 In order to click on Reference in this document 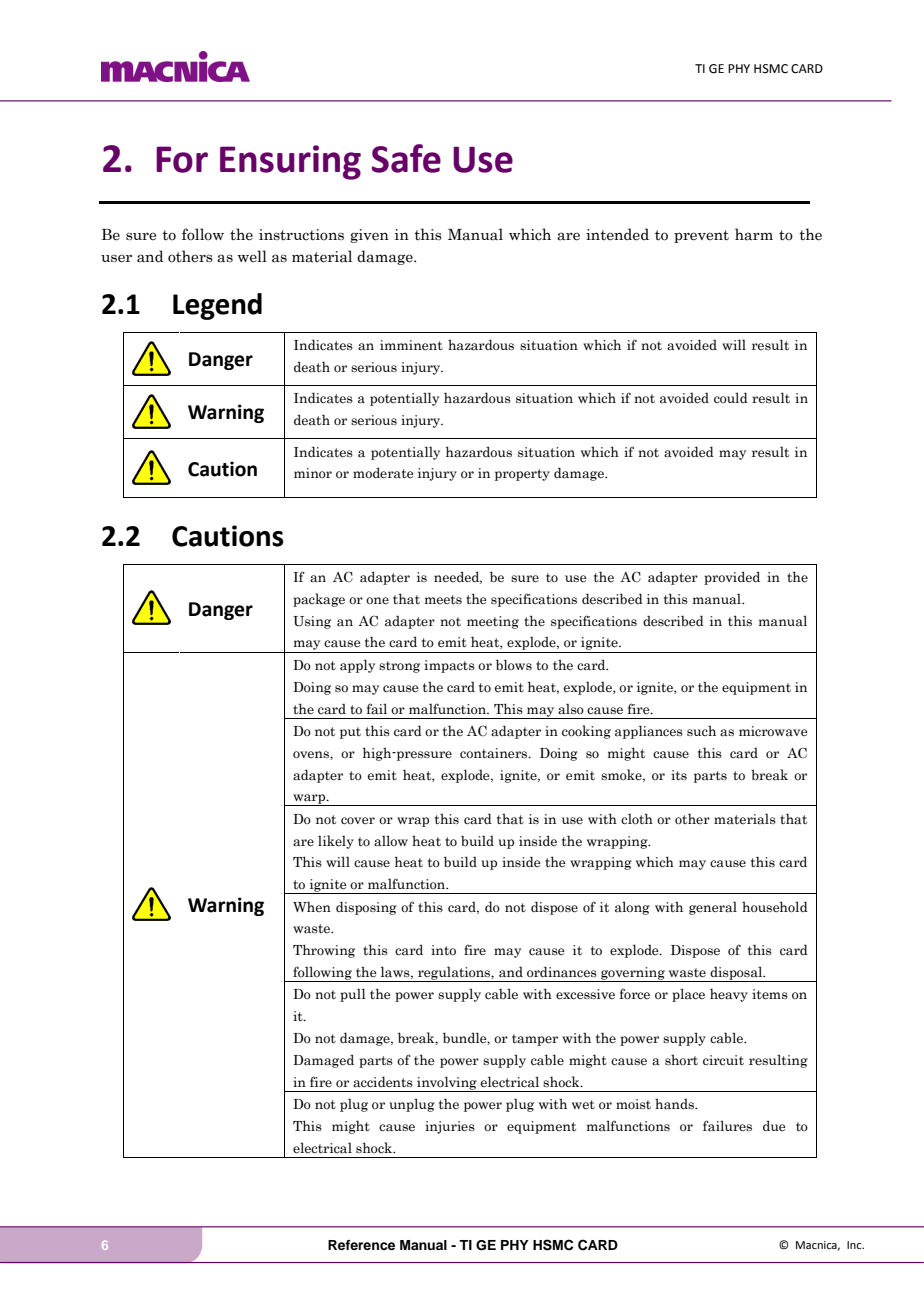, I will do `click(361, 1245)`.
